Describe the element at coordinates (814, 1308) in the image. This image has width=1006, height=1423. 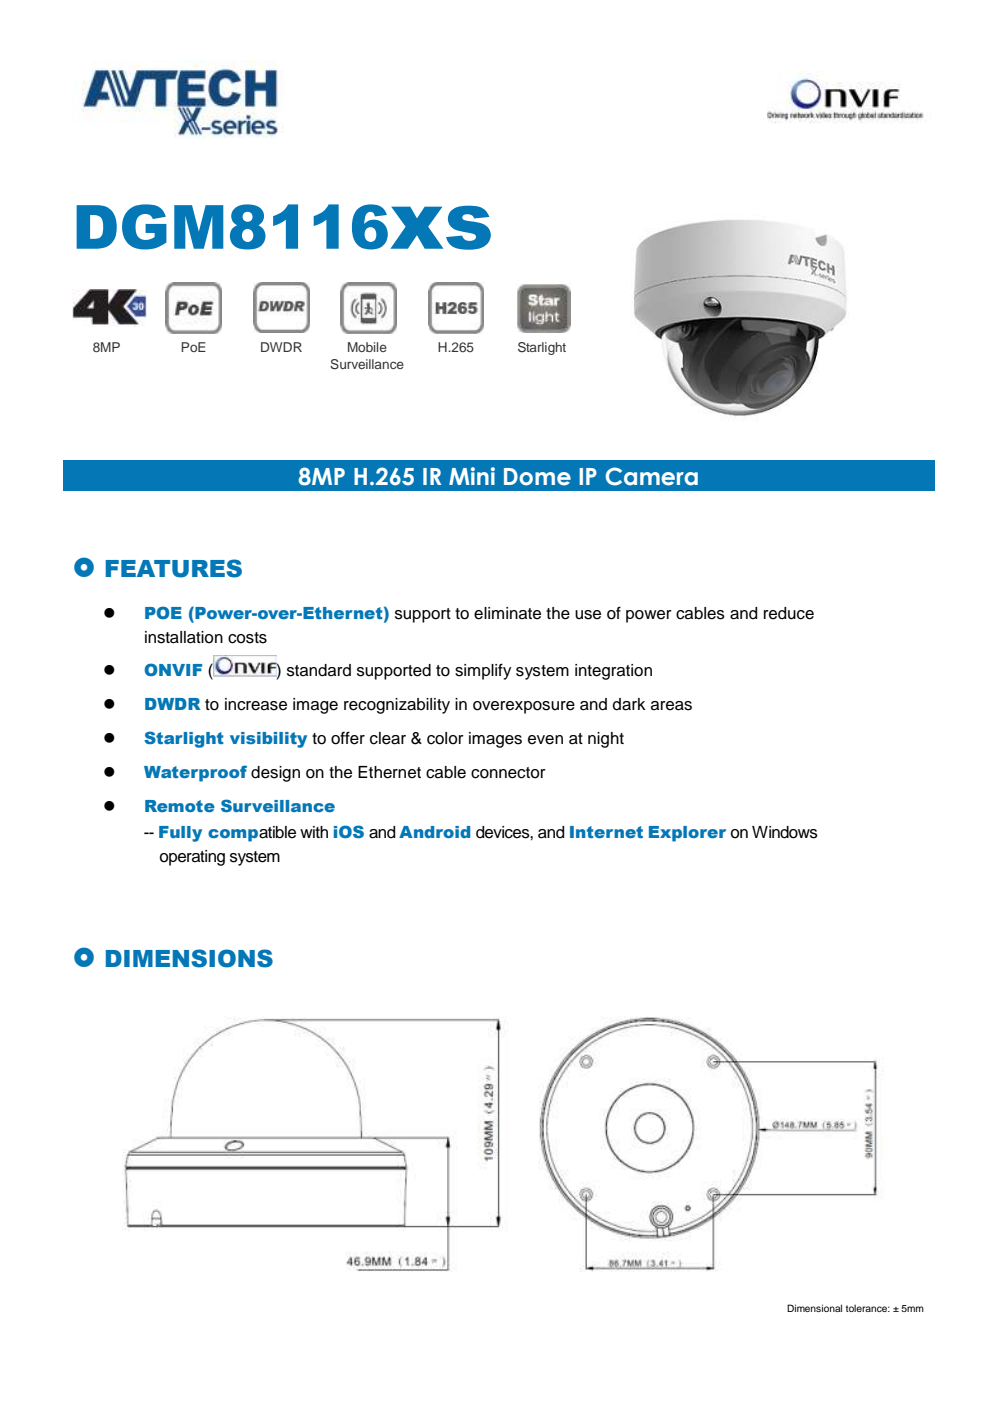
I see `Dimensional` at that location.
